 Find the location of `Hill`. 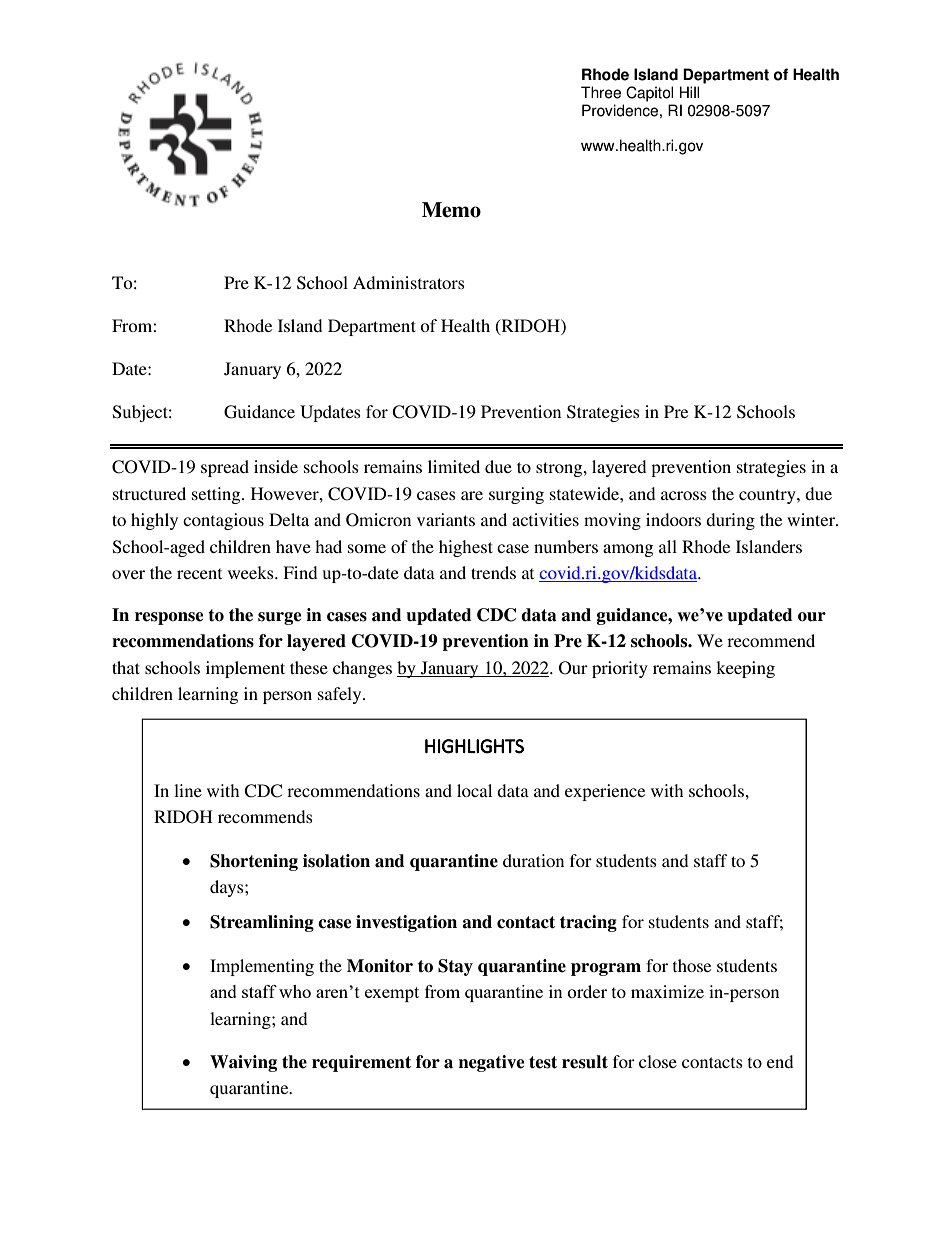

Hill is located at coordinates (689, 92).
